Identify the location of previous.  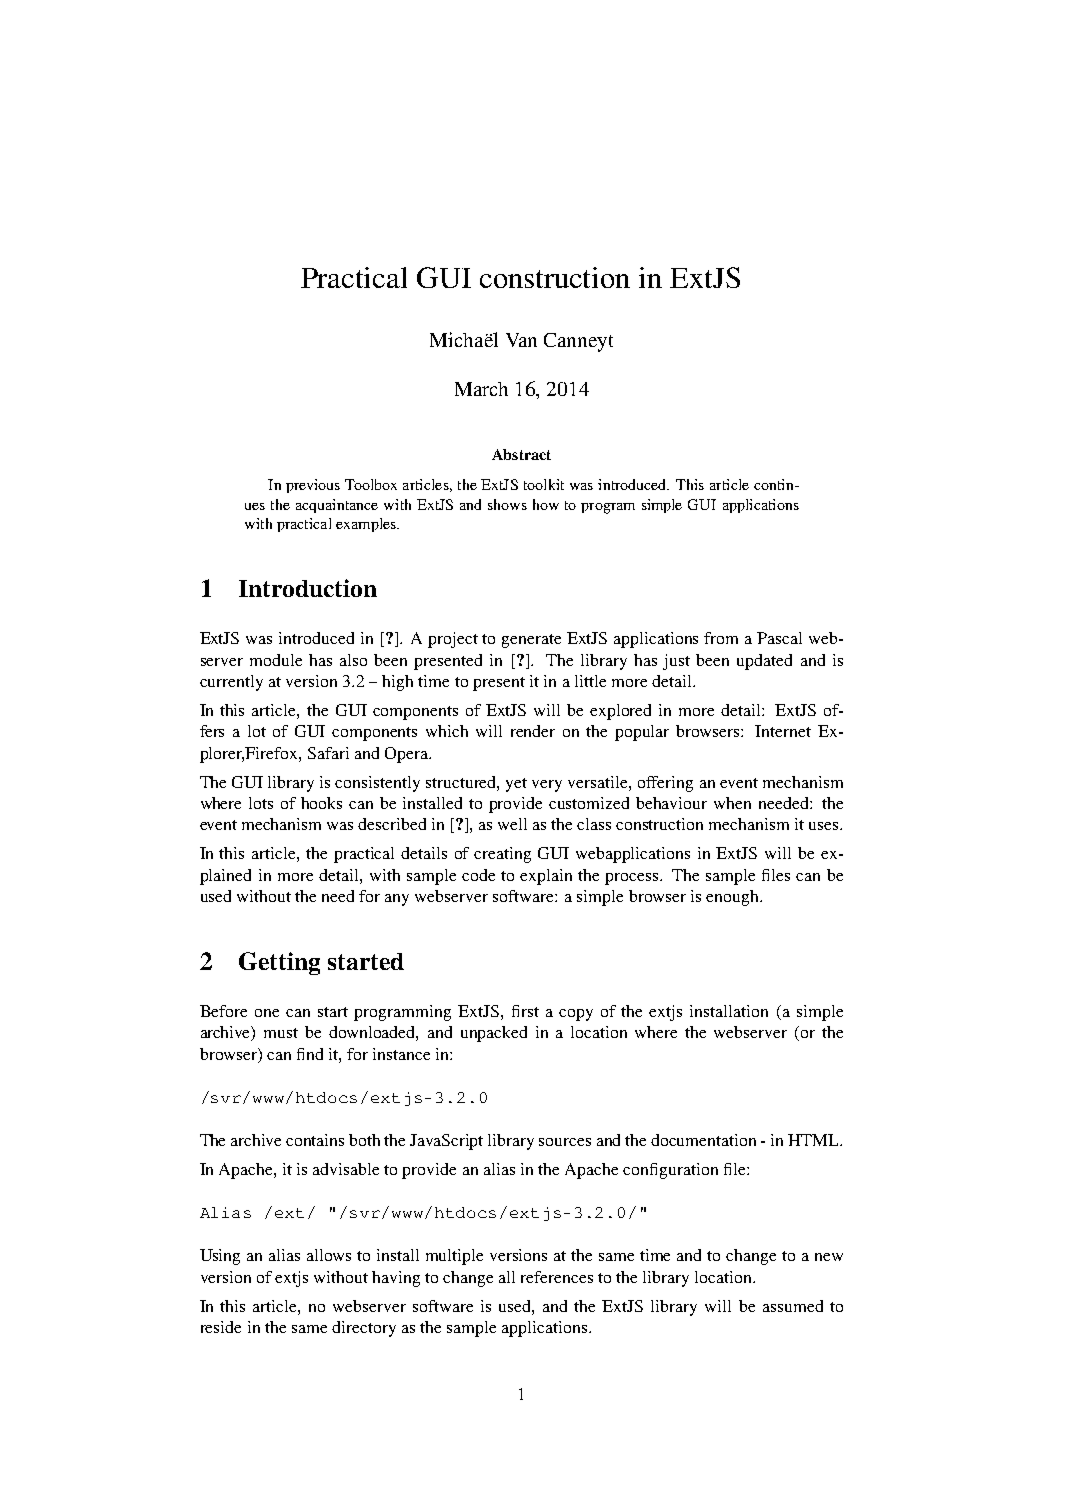
(313, 486).
